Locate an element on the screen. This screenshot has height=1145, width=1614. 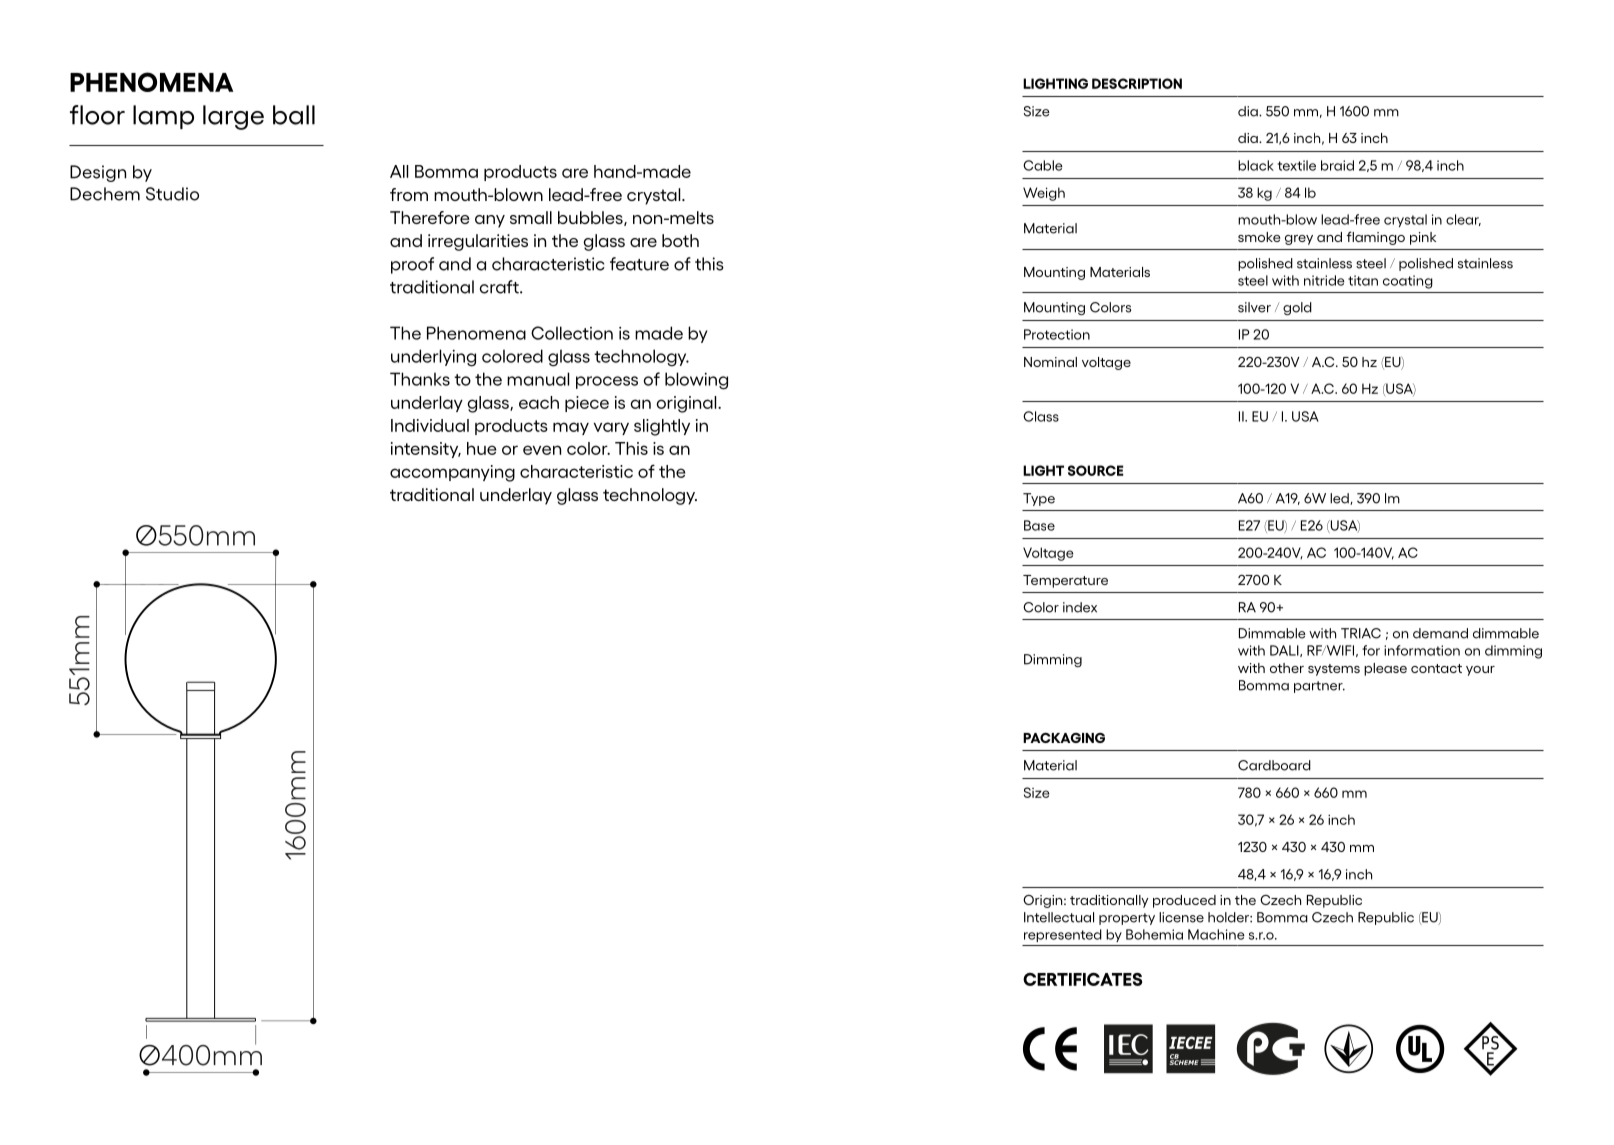
textile is located at coordinates (1297, 165).
